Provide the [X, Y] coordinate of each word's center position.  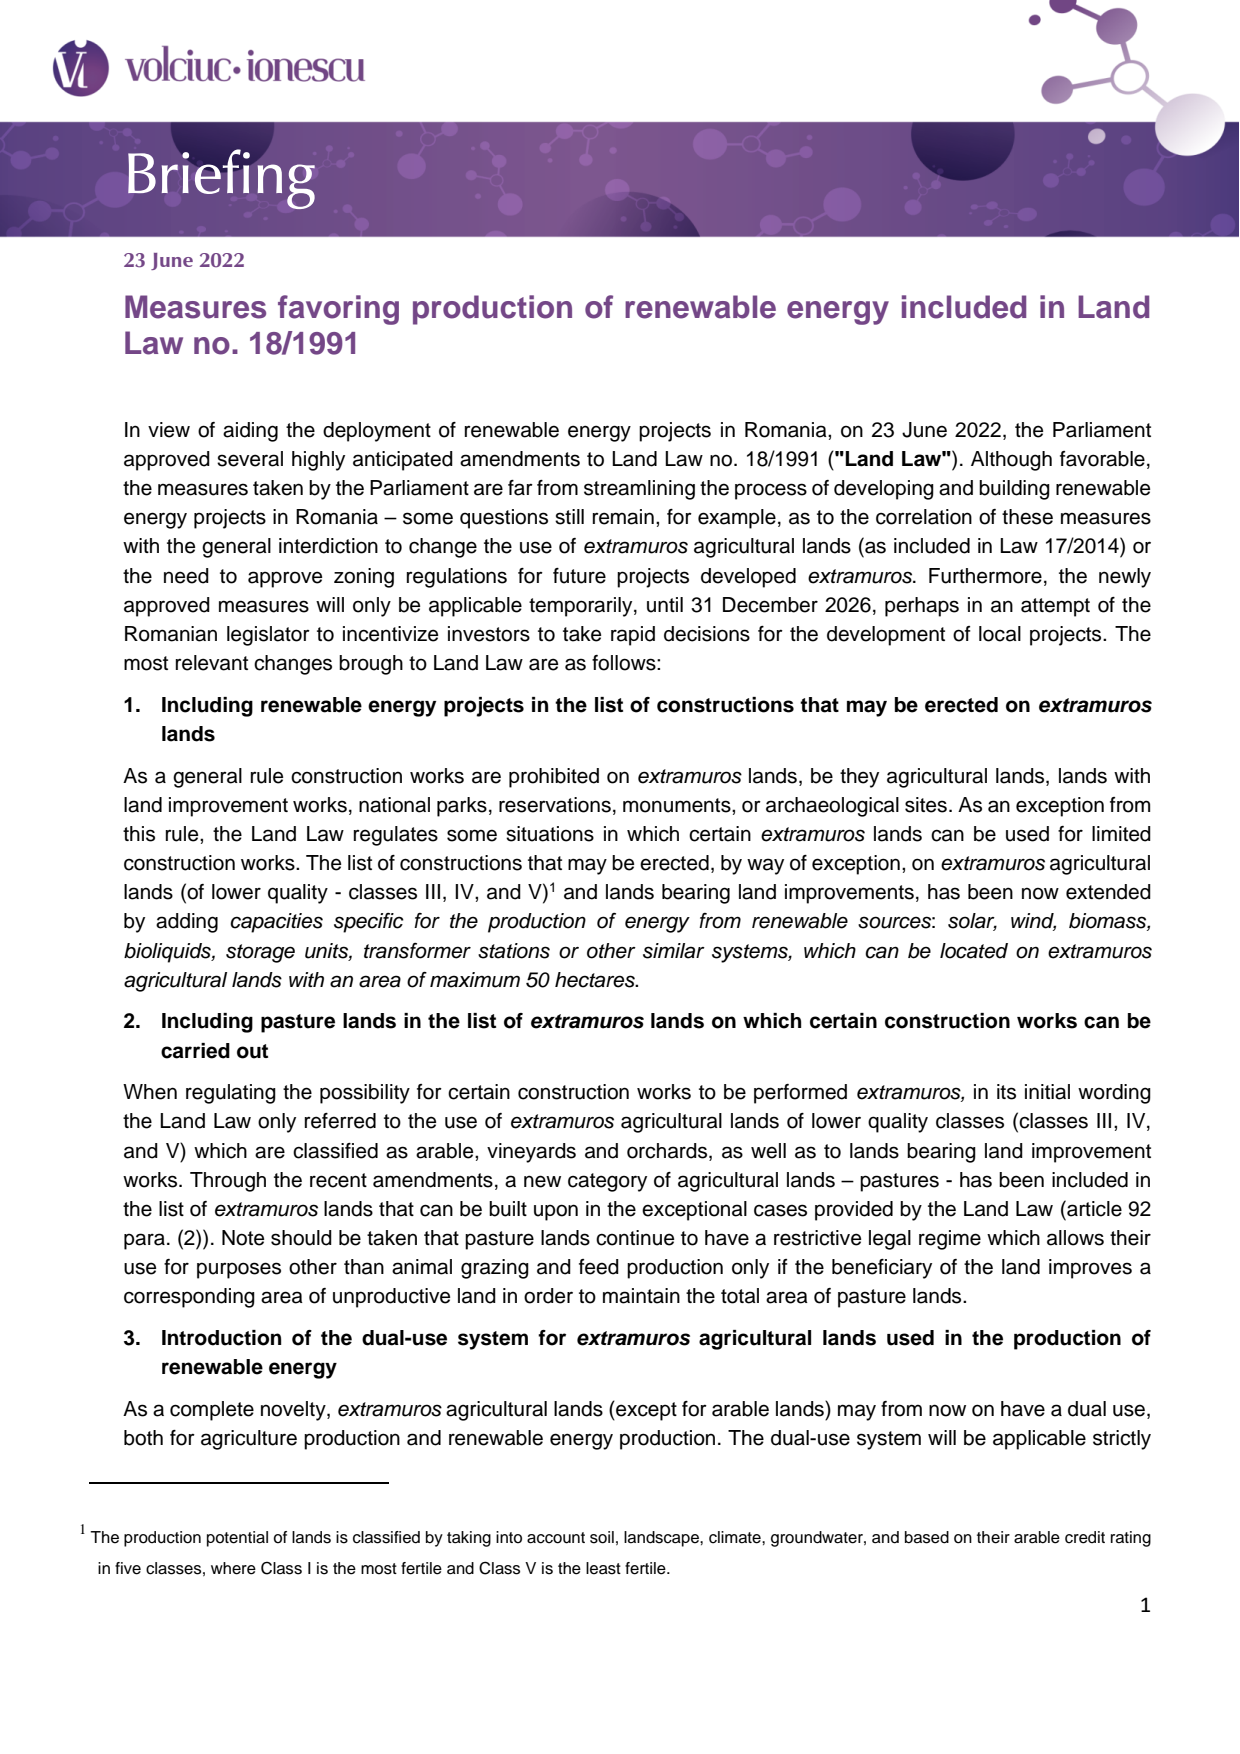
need [186, 576]
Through [228, 1182]
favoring [338, 310]
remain [623, 517]
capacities [276, 923]
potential [237, 1539]
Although [1011, 461]
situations [550, 834]
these [1027, 517]
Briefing [221, 178]
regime [950, 1240]
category [607, 1182]
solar [972, 922]
